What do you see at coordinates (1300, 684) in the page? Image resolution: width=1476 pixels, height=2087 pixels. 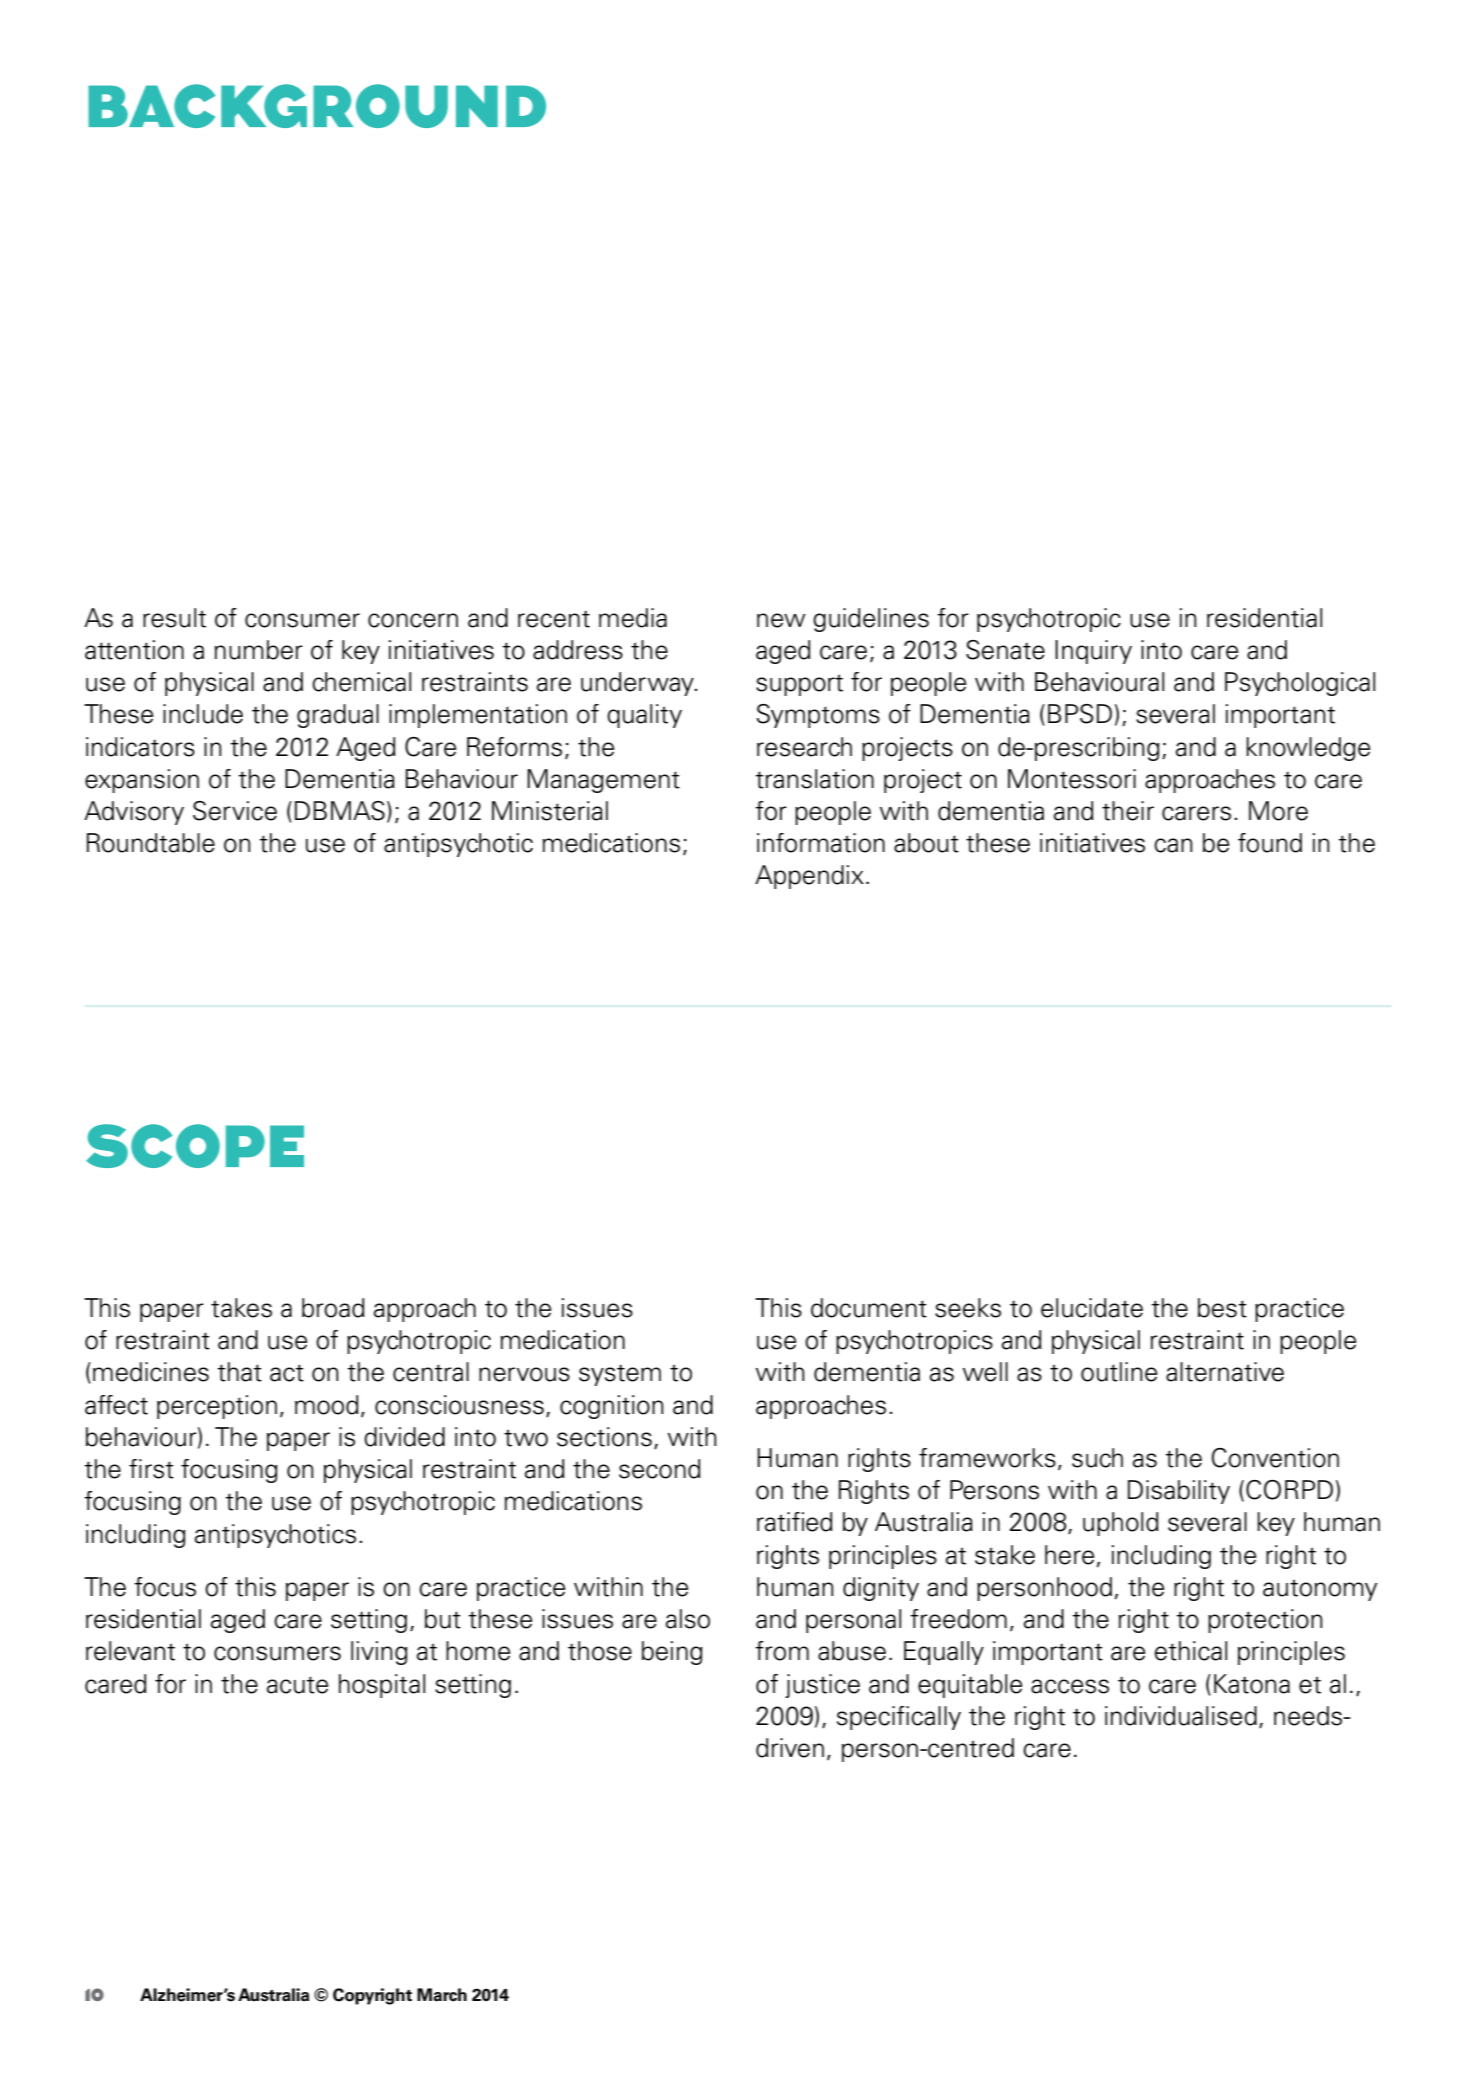 I see `Psychological` at bounding box center [1300, 684].
